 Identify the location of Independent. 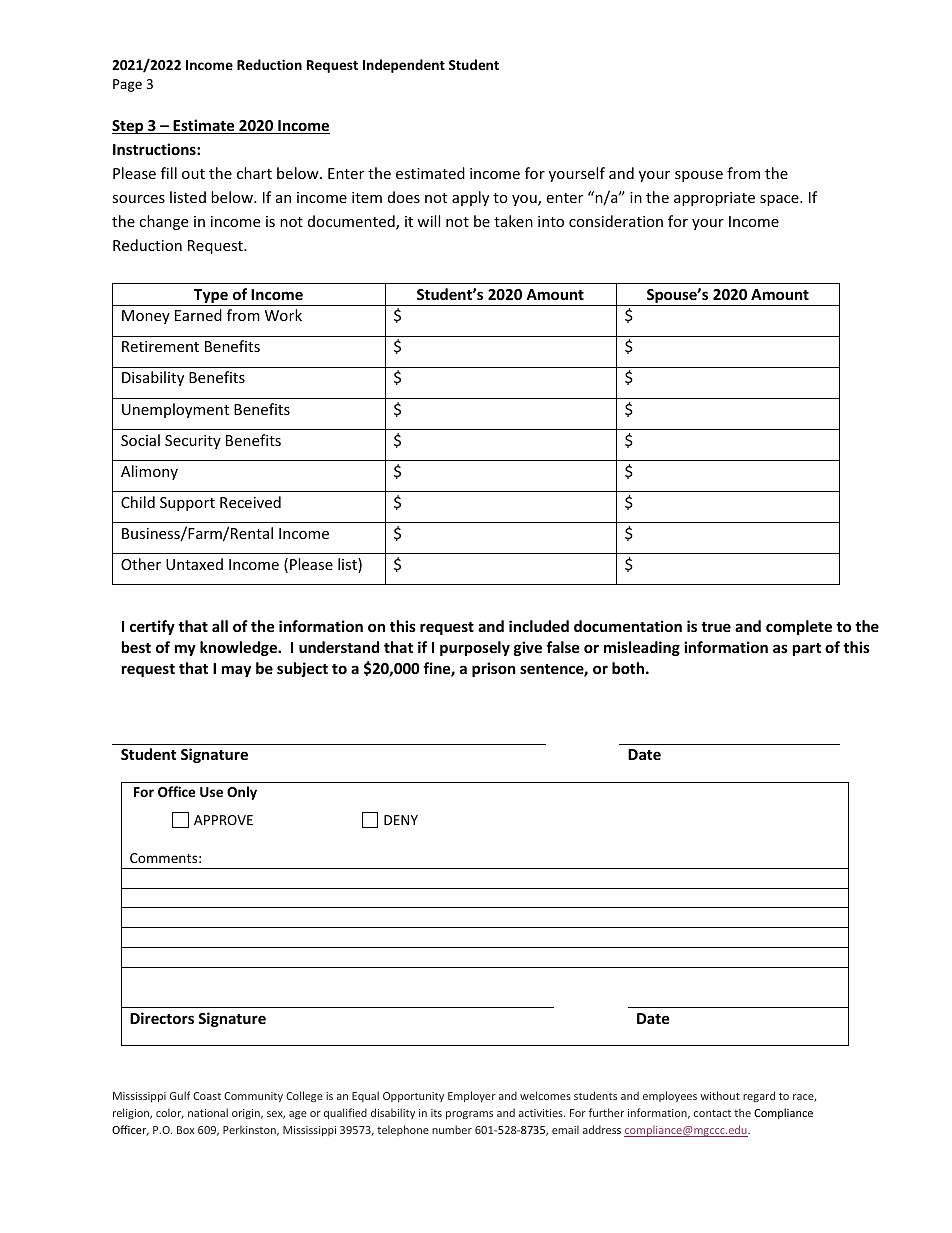
(404, 66).
